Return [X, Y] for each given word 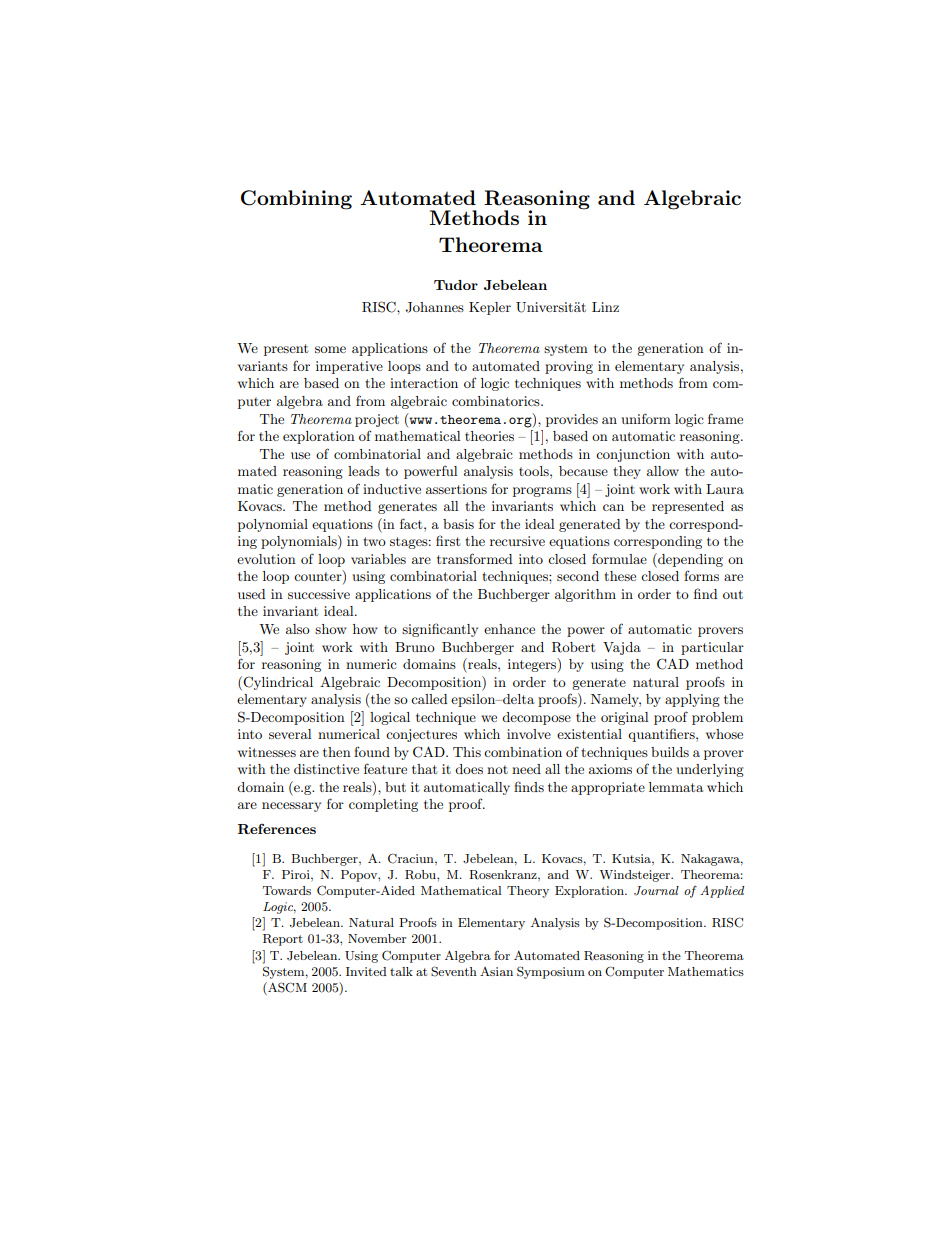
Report [283, 940]
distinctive [326, 769]
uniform [646, 418]
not [497, 769]
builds [670, 752]
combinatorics [497, 401]
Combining [296, 200]
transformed [475, 558]
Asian [496, 971]
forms [701, 575]
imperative [349, 367]
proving [569, 367]
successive [319, 594]
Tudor [456, 285]
